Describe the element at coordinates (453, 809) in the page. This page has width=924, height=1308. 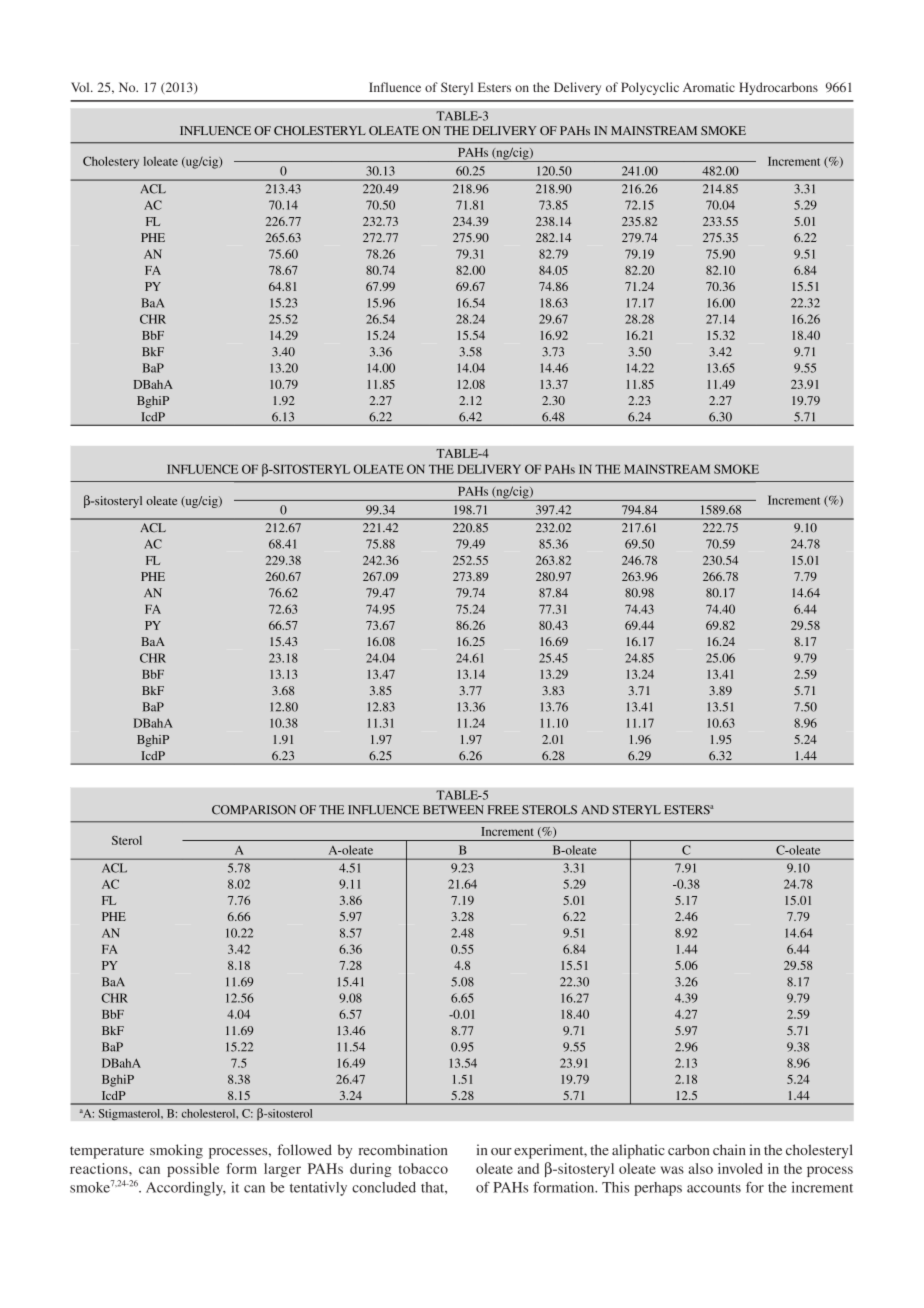
I see `BETWEEN` at that location.
